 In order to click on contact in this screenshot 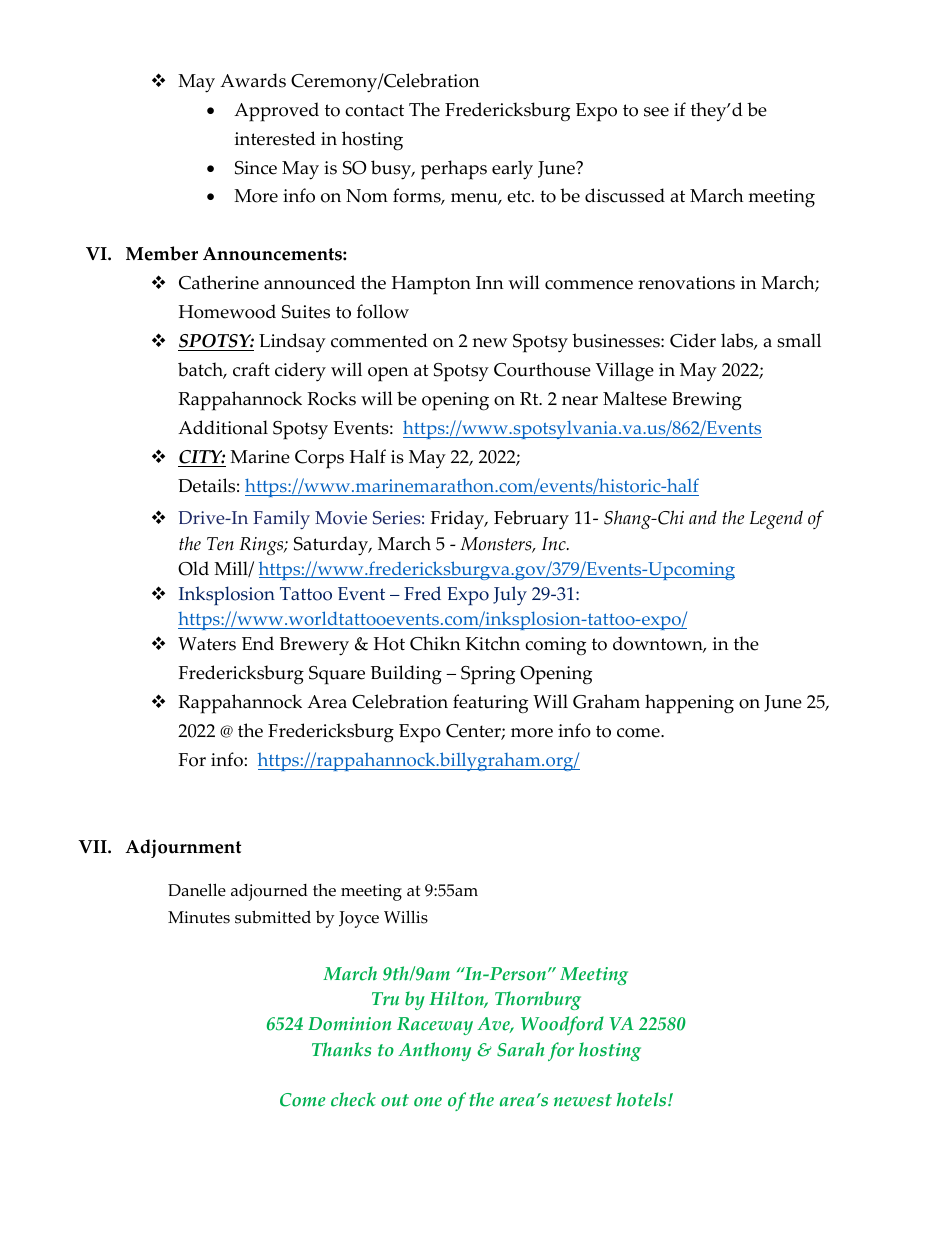, I will do `click(374, 110)`.
